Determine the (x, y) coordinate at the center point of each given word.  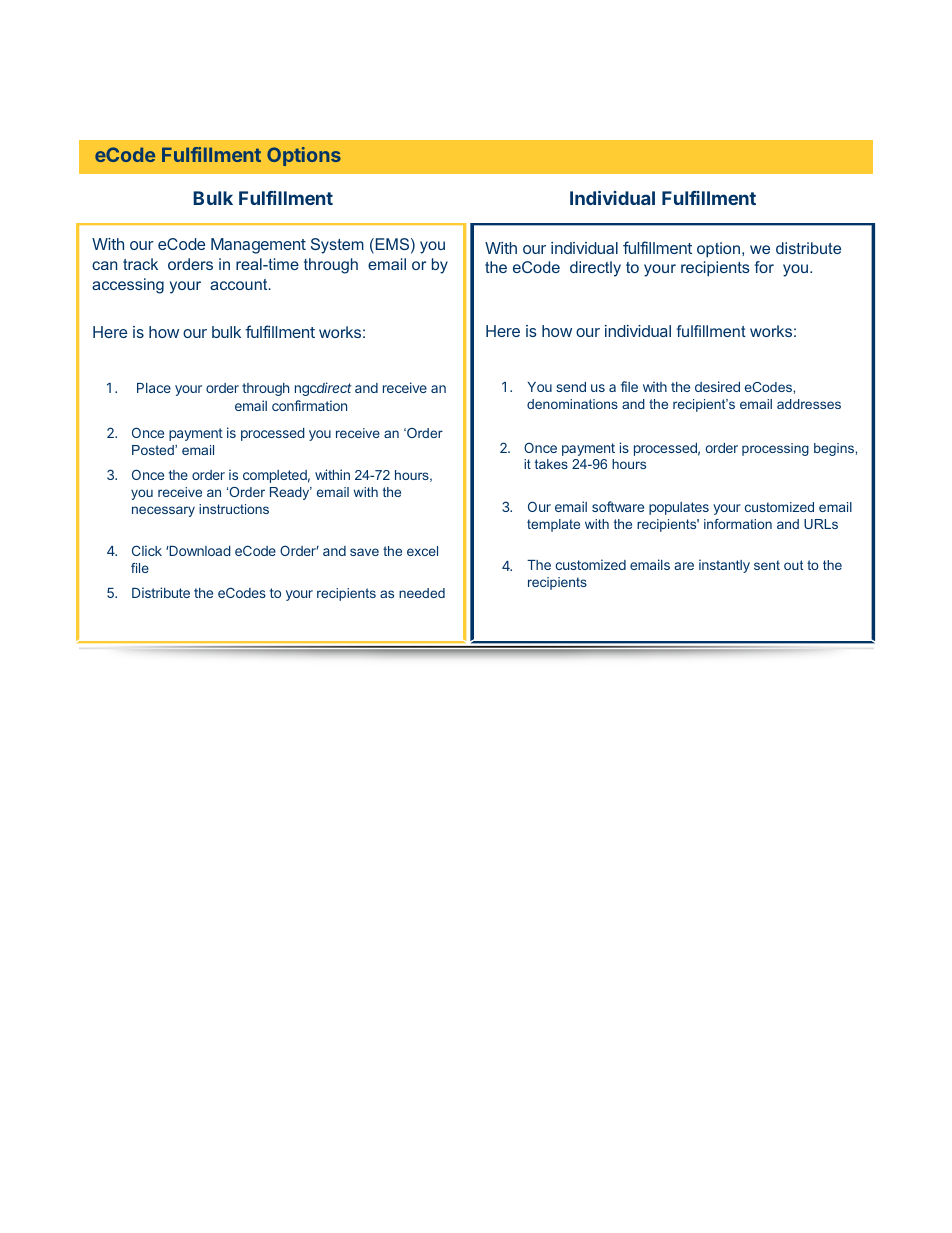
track (140, 264)
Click (147, 550)
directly (595, 269)
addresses (809, 404)
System (337, 246)
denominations (572, 404)
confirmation (309, 405)
